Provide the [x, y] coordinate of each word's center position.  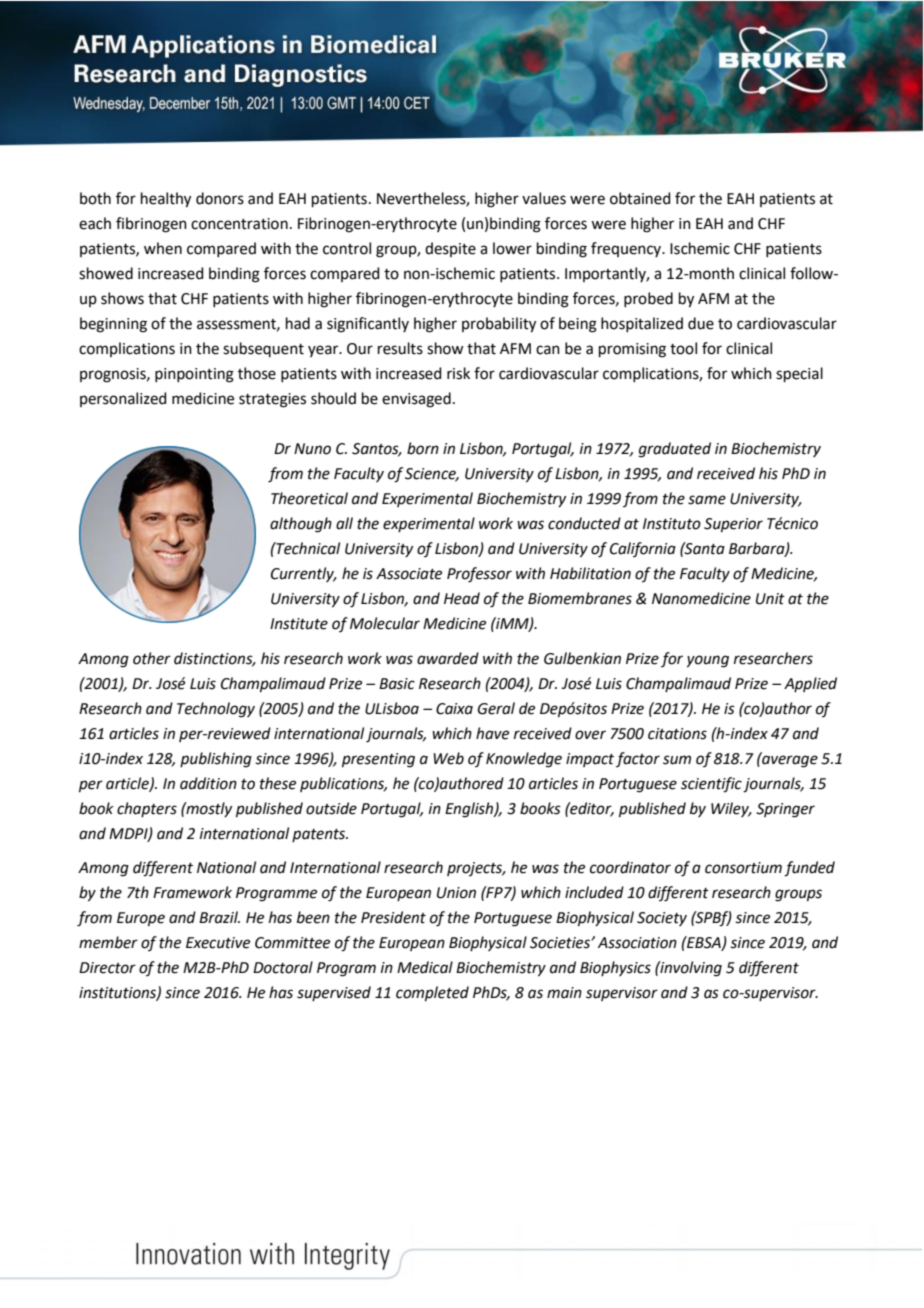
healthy [166, 200]
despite [450, 249]
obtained [640, 198]
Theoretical [309, 498]
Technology [216, 710]
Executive [218, 943]
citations [677, 734]
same [707, 500]
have [492, 733]
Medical [425, 967]
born [423, 448]
